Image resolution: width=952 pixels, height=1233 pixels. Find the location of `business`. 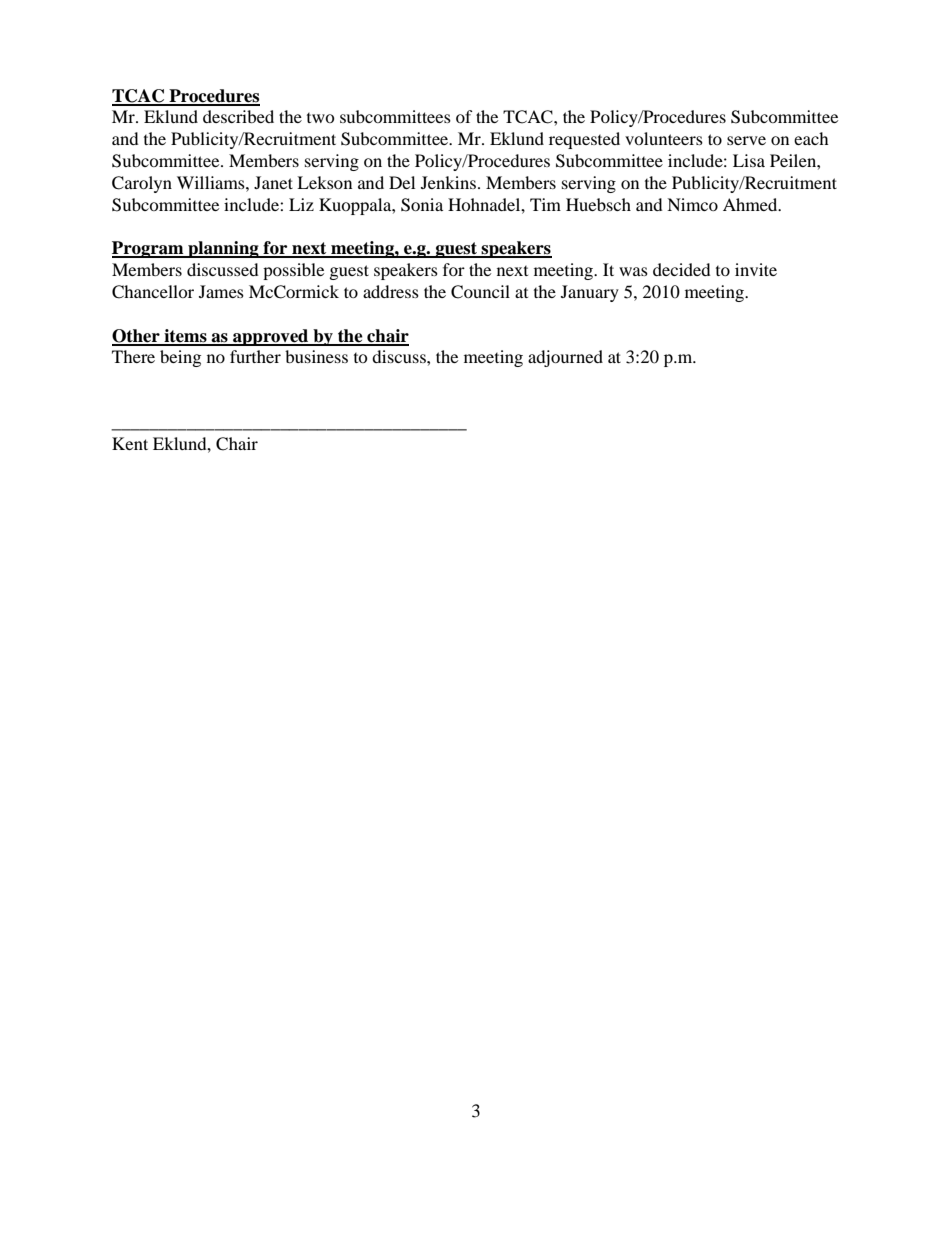

business is located at coordinates (316, 356).
